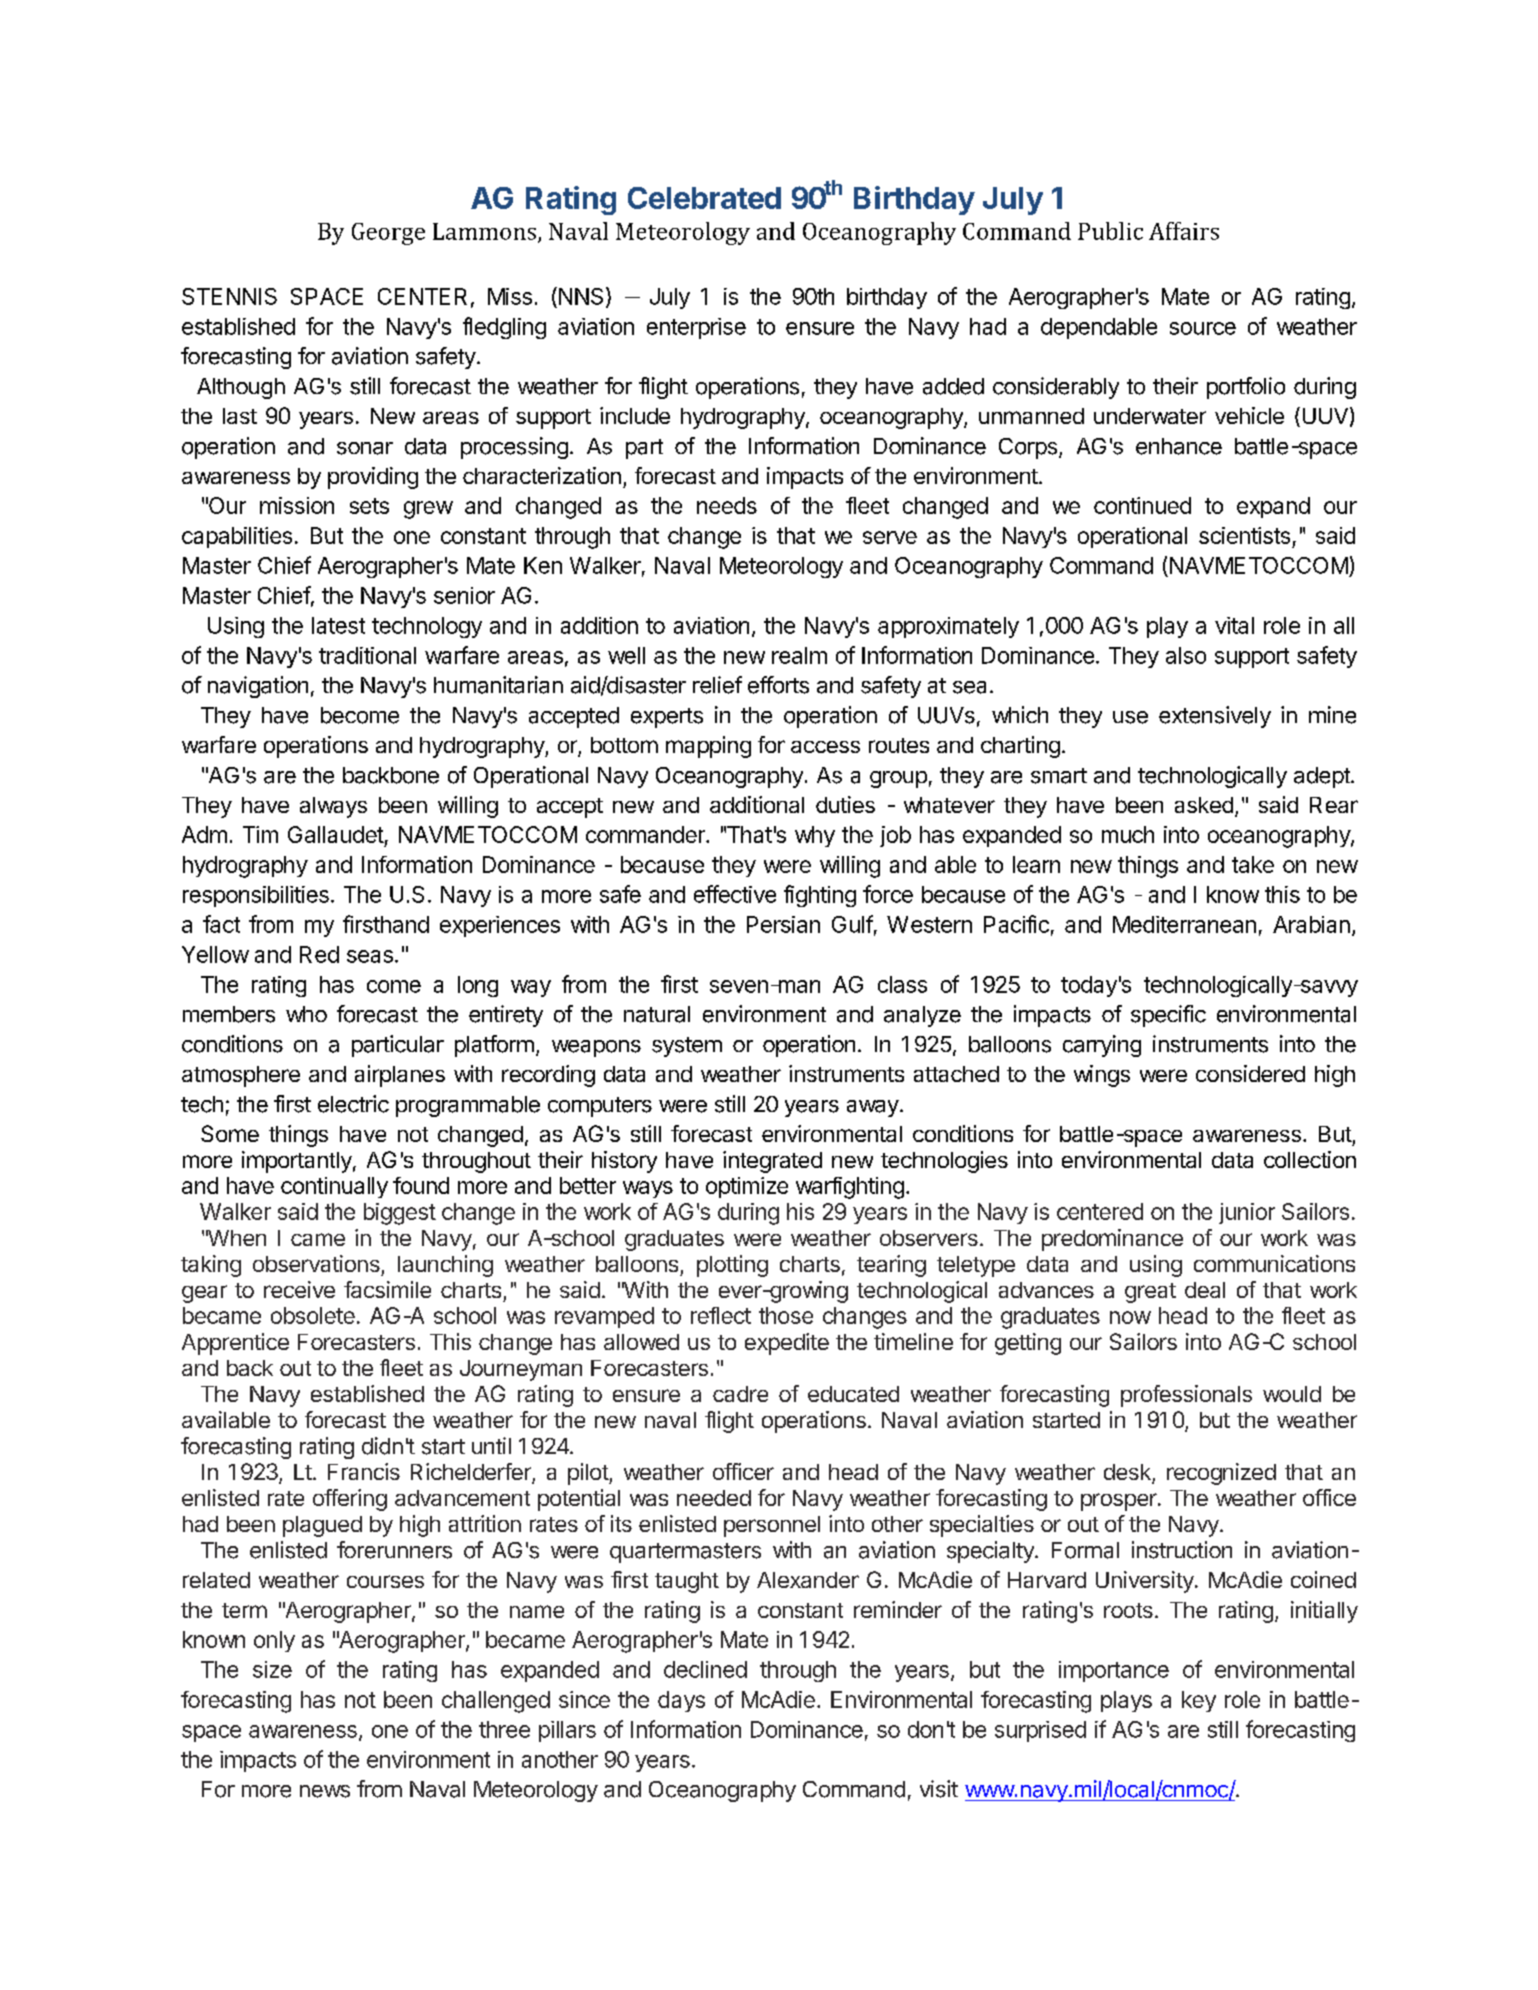 The width and height of the page is (1538, 1990). I want to click on Affairs, so click(1184, 231).
